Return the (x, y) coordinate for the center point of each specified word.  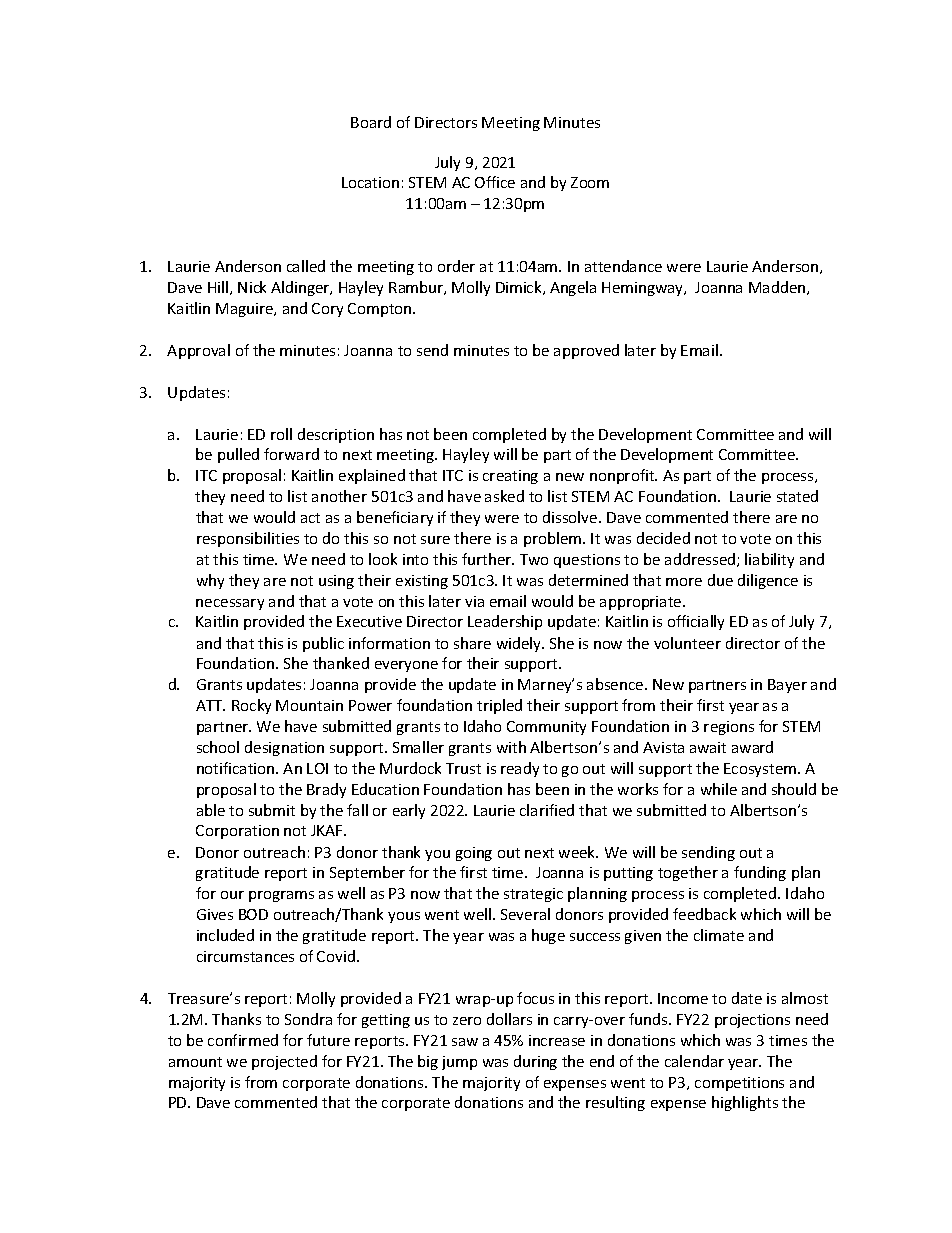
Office (495, 182)
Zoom (590, 182)
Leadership (505, 622)
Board (371, 122)
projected (284, 1062)
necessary (230, 604)
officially (696, 622)
